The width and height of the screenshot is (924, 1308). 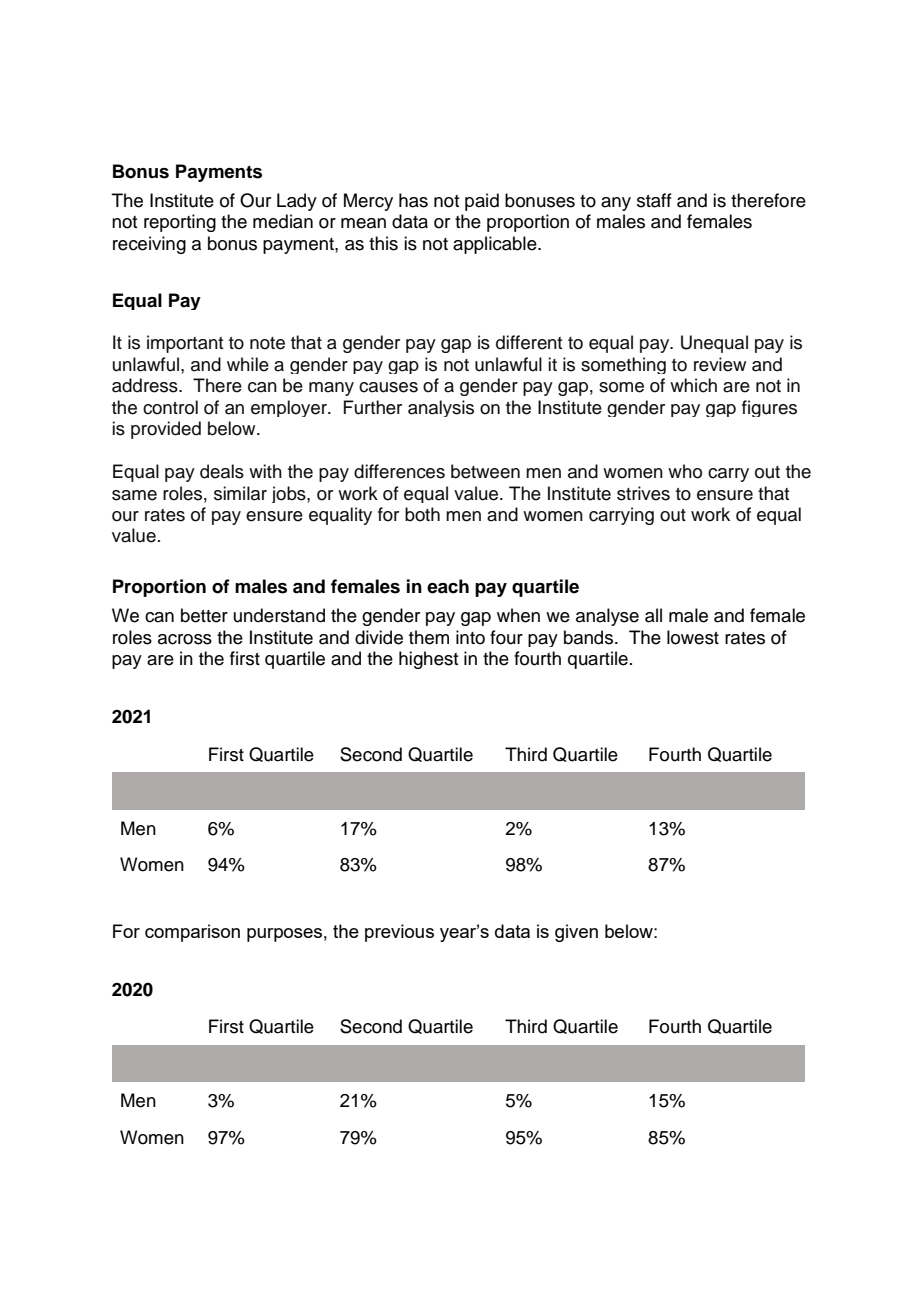 What do you see at coordinates (222, 471) in the screenshot?
I see `deals` at bounding box center [222, 471].
